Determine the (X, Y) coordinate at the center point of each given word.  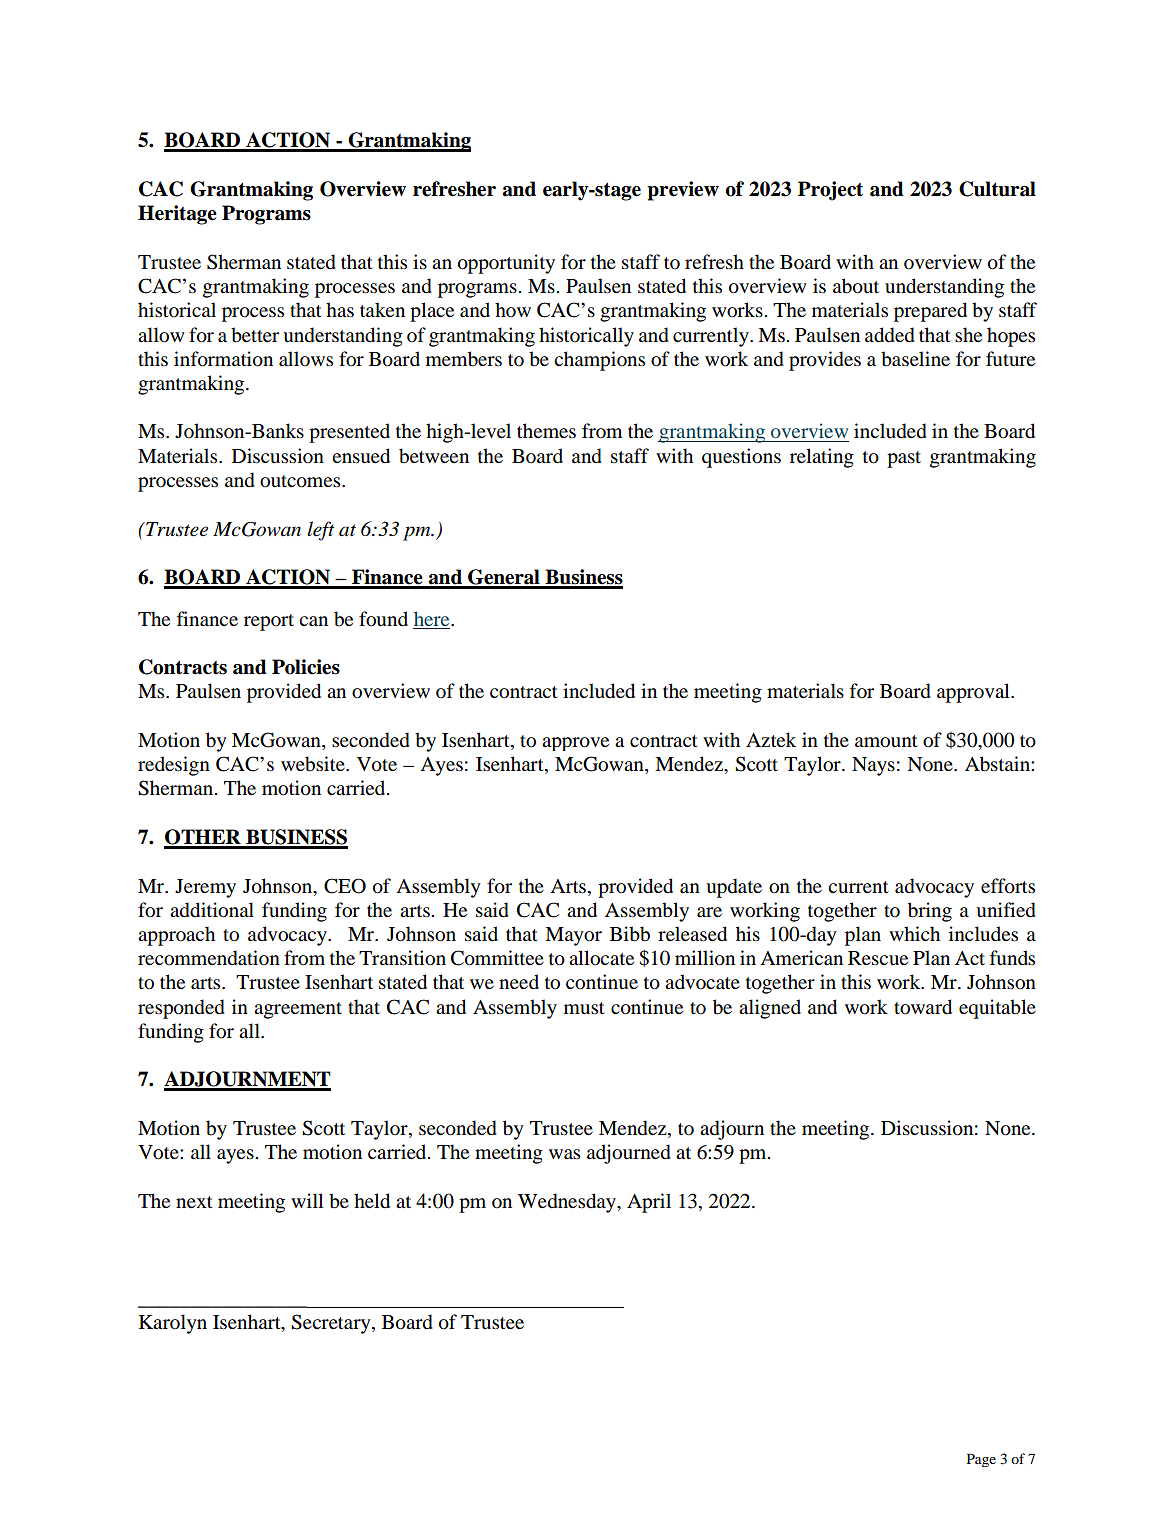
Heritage (177, 215)
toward (923, 1007)
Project (830, 191)
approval (974, 693)
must (584, 1008)
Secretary (332, 1324)
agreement (298, 1010)
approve (575, 744)
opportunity (506, 264)
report (269, 622)
